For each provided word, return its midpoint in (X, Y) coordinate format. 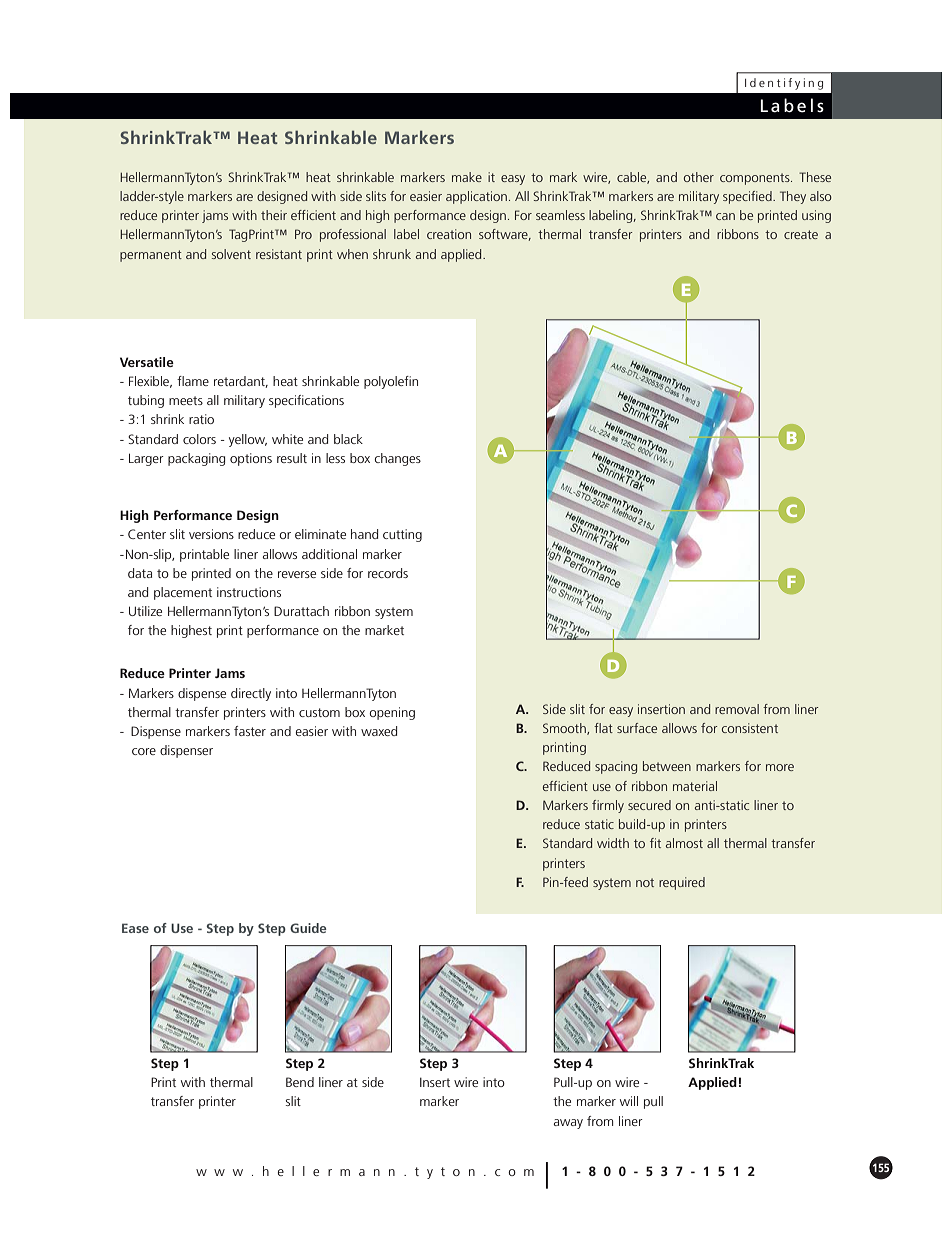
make (467, 177)
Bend (300, 1082)
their (274, 215)
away (568, 1124)
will (629, 1101)
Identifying (784, 84)
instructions (249, 592)
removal (737, 709)
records (388, 573)
